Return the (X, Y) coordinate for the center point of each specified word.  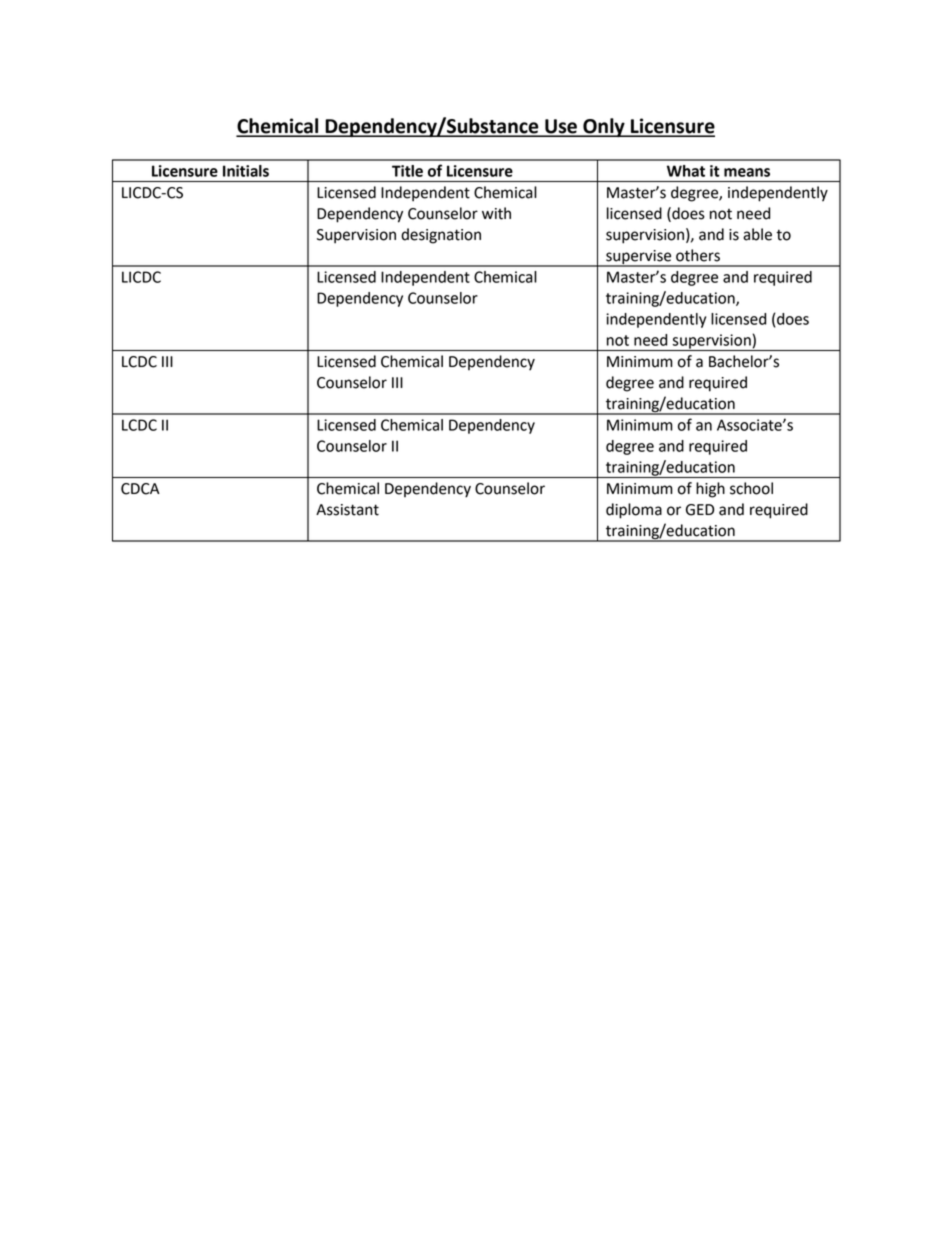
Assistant (347, 510)
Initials (246, 171)
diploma (634, 511)
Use (561, 127)
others (698, 255)
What (686, 171)
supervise (639, 258)
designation (441, 236)
